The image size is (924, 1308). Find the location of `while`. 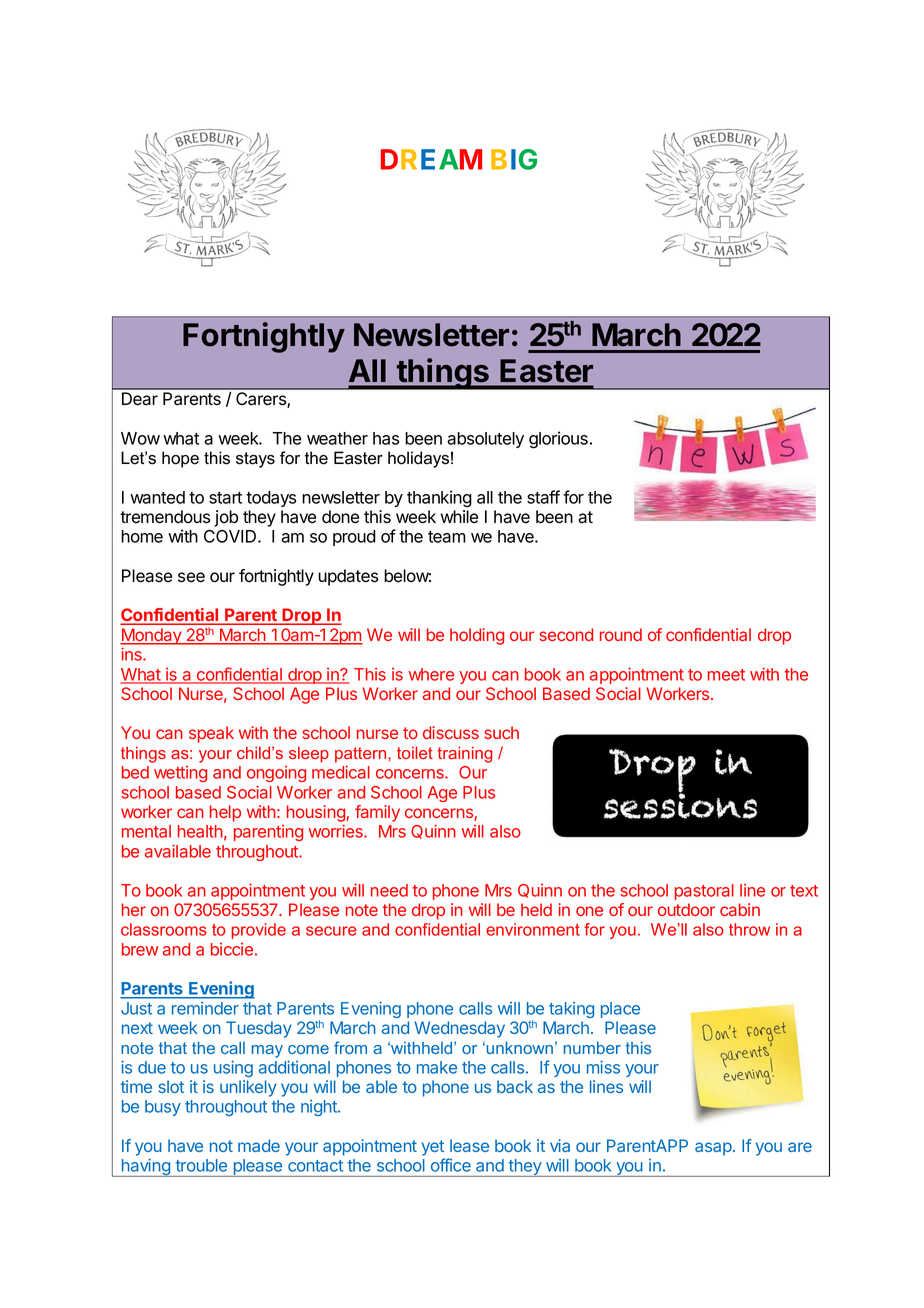

while is located at coordinates (459, 517).
